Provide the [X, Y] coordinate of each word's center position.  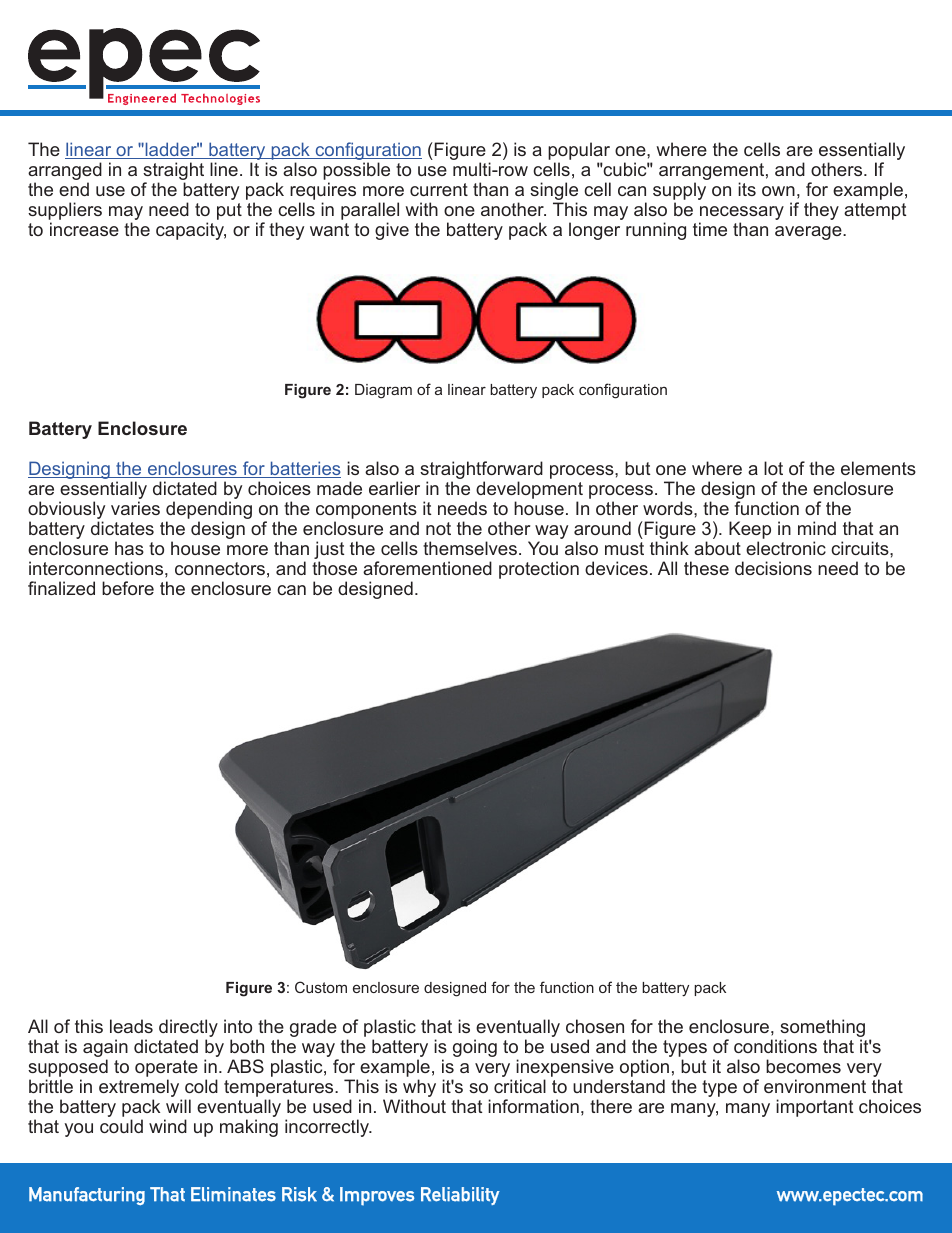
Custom [321, 987]
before [128, 588]
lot [773, 468]
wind [168, 1126]
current [439, 189]
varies [135, 508]
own [778, 191]
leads [131, 1026]
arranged [65, 172]
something [822, 1029]
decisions [773, 568]
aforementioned [427, 568]
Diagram [383, 391]
